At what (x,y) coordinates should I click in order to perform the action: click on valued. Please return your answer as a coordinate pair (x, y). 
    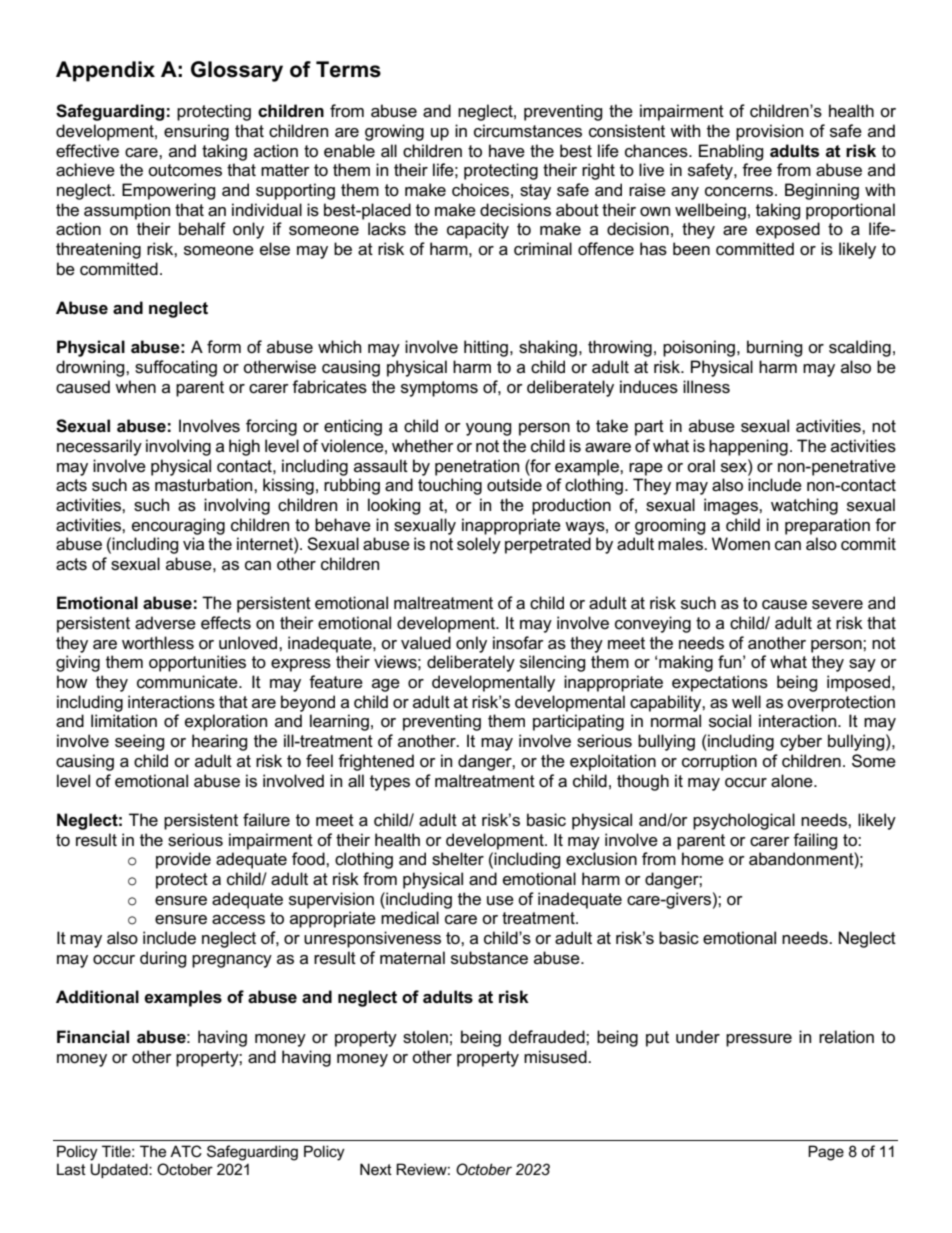
    Looking at the image, I should click on (426, 643).
